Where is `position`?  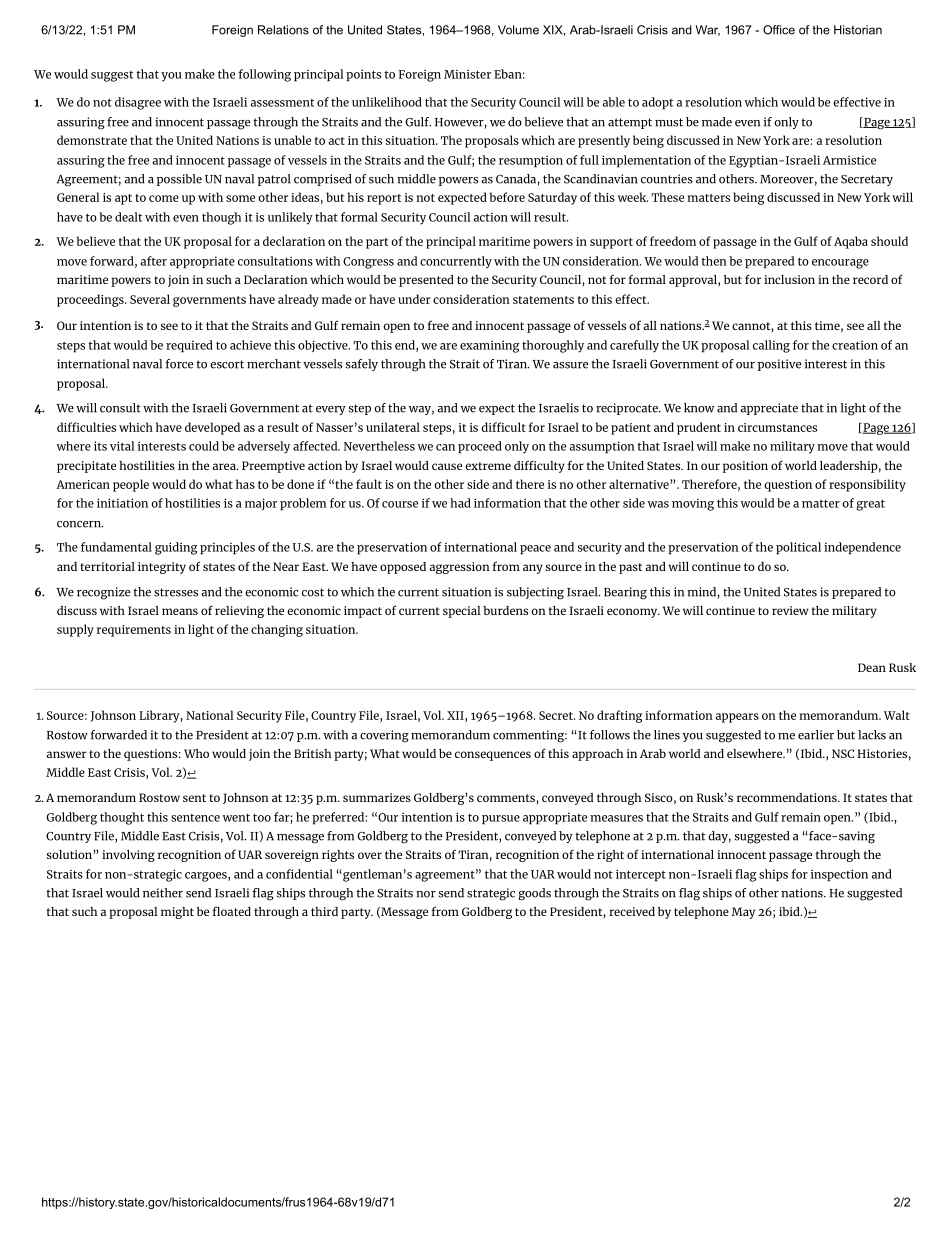 position is located at coordinates (745, 467).
